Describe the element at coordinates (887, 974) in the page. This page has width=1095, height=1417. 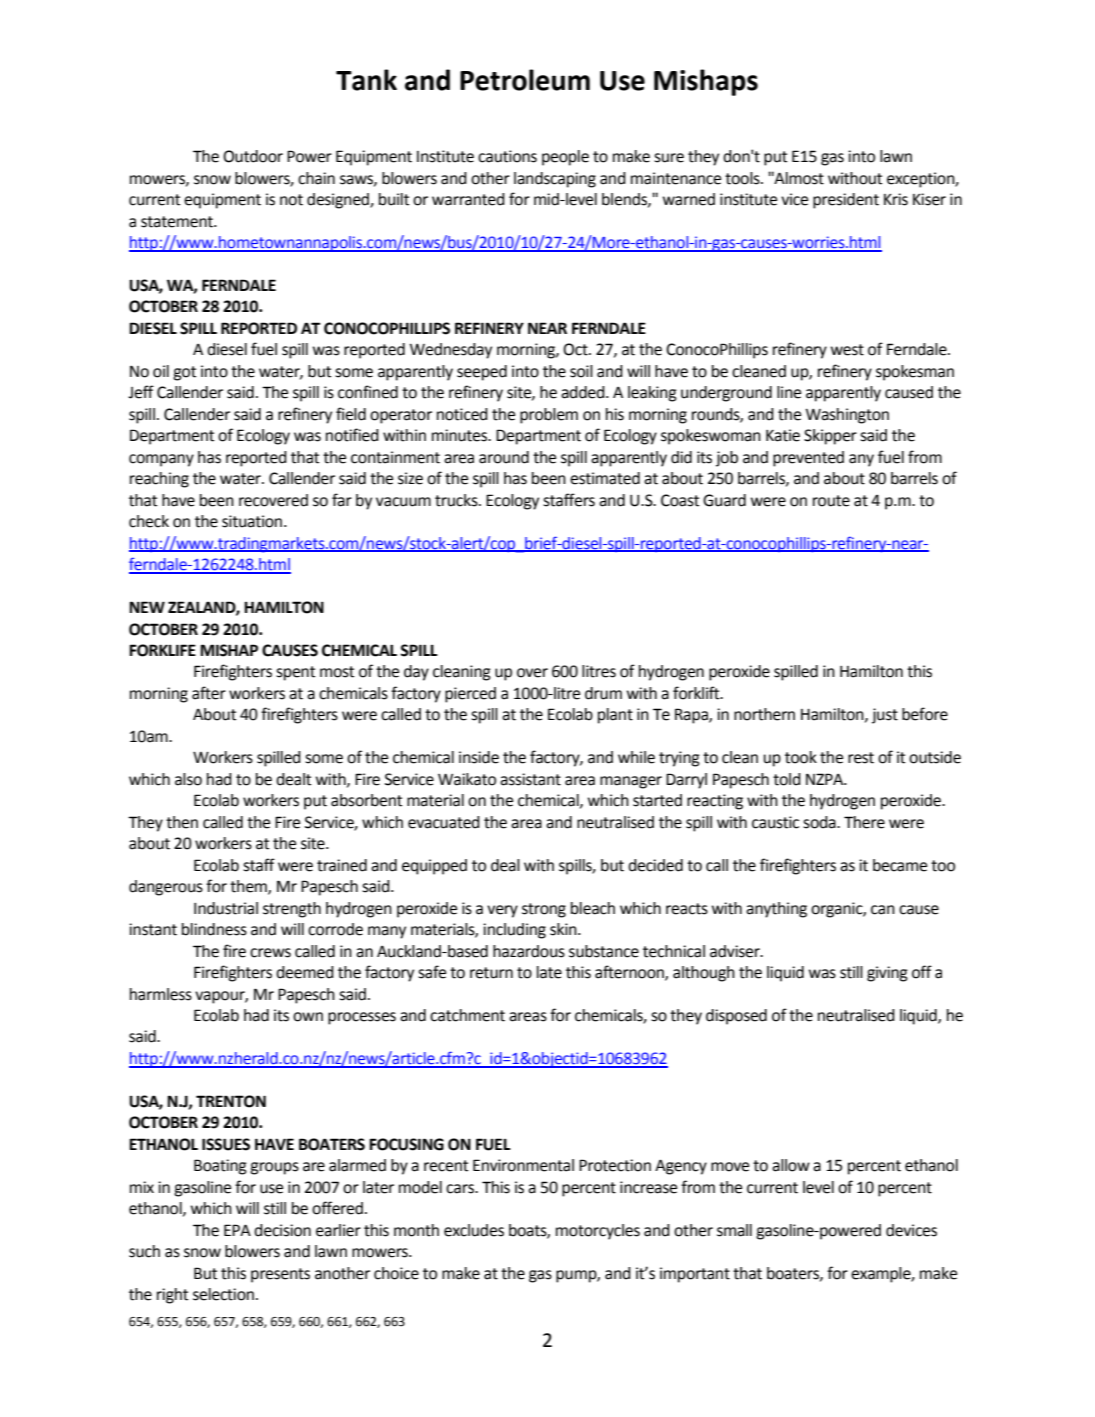
I see `giving` at that location.
